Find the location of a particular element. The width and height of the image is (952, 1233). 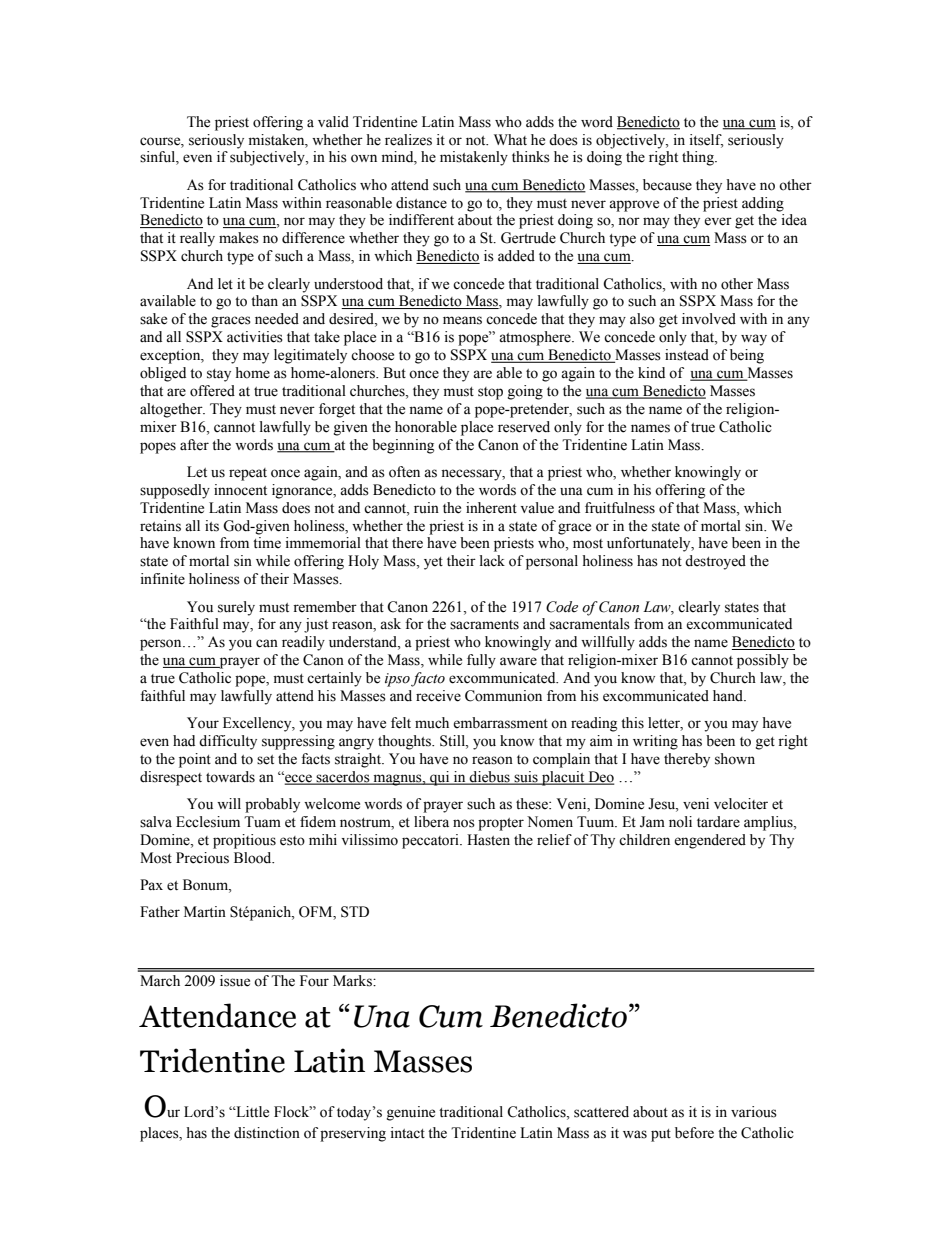

Blood is located at coordinates (254, 858).
